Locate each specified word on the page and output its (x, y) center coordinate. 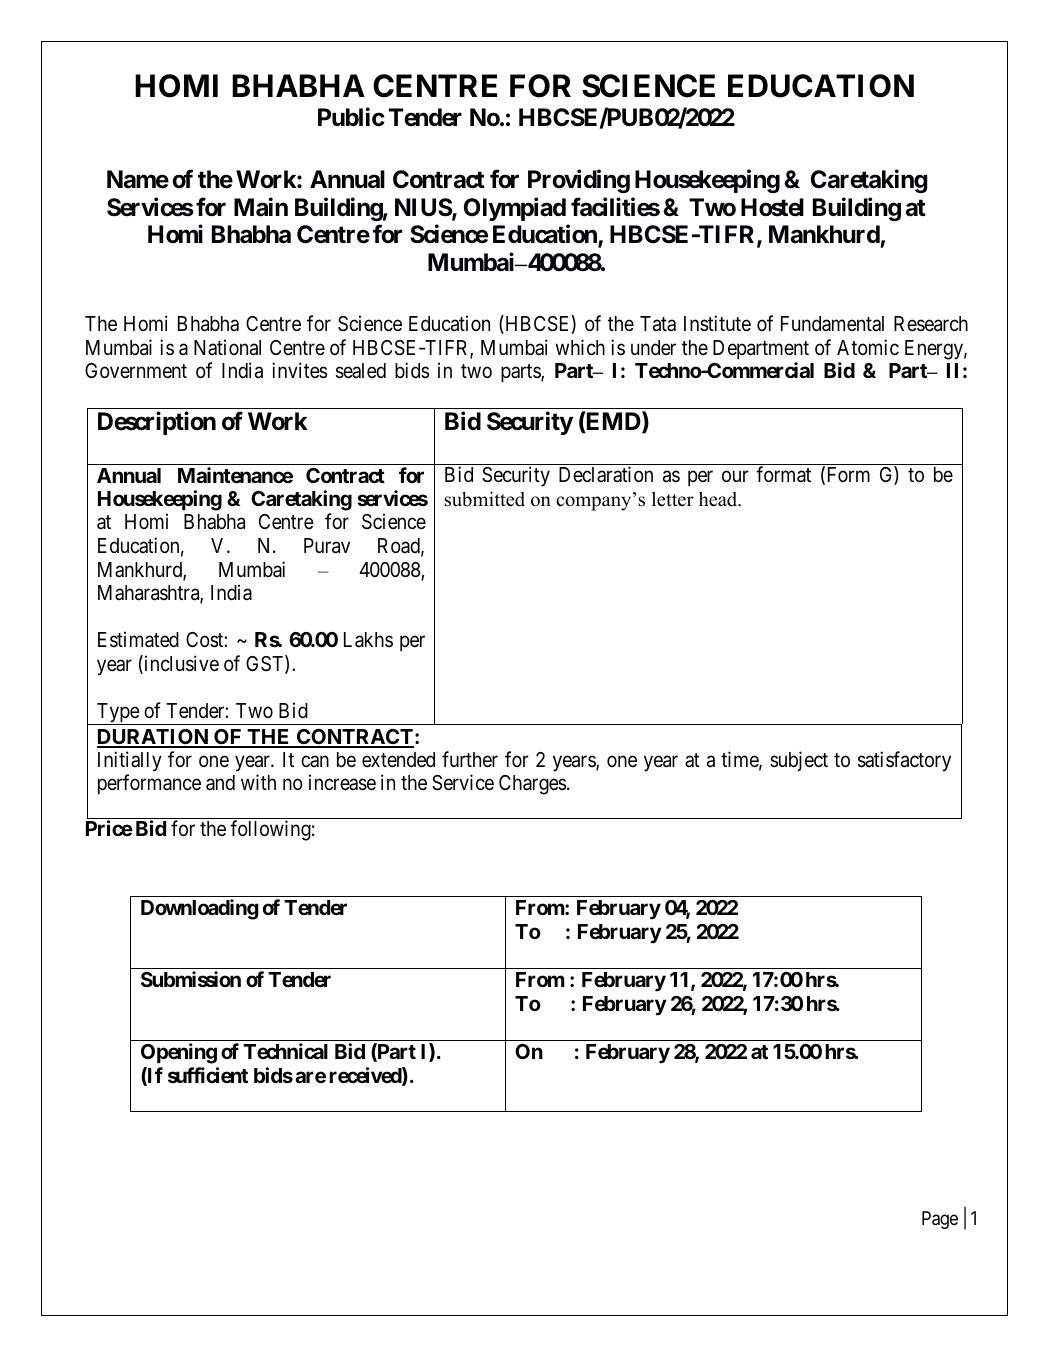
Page (940, 1220)
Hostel (772, 207)
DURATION (154, 738)
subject (799, 761)
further (470, 759)
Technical (285, 1051)
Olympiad (515, 209)
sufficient (208, 1075)
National (227, 347)
